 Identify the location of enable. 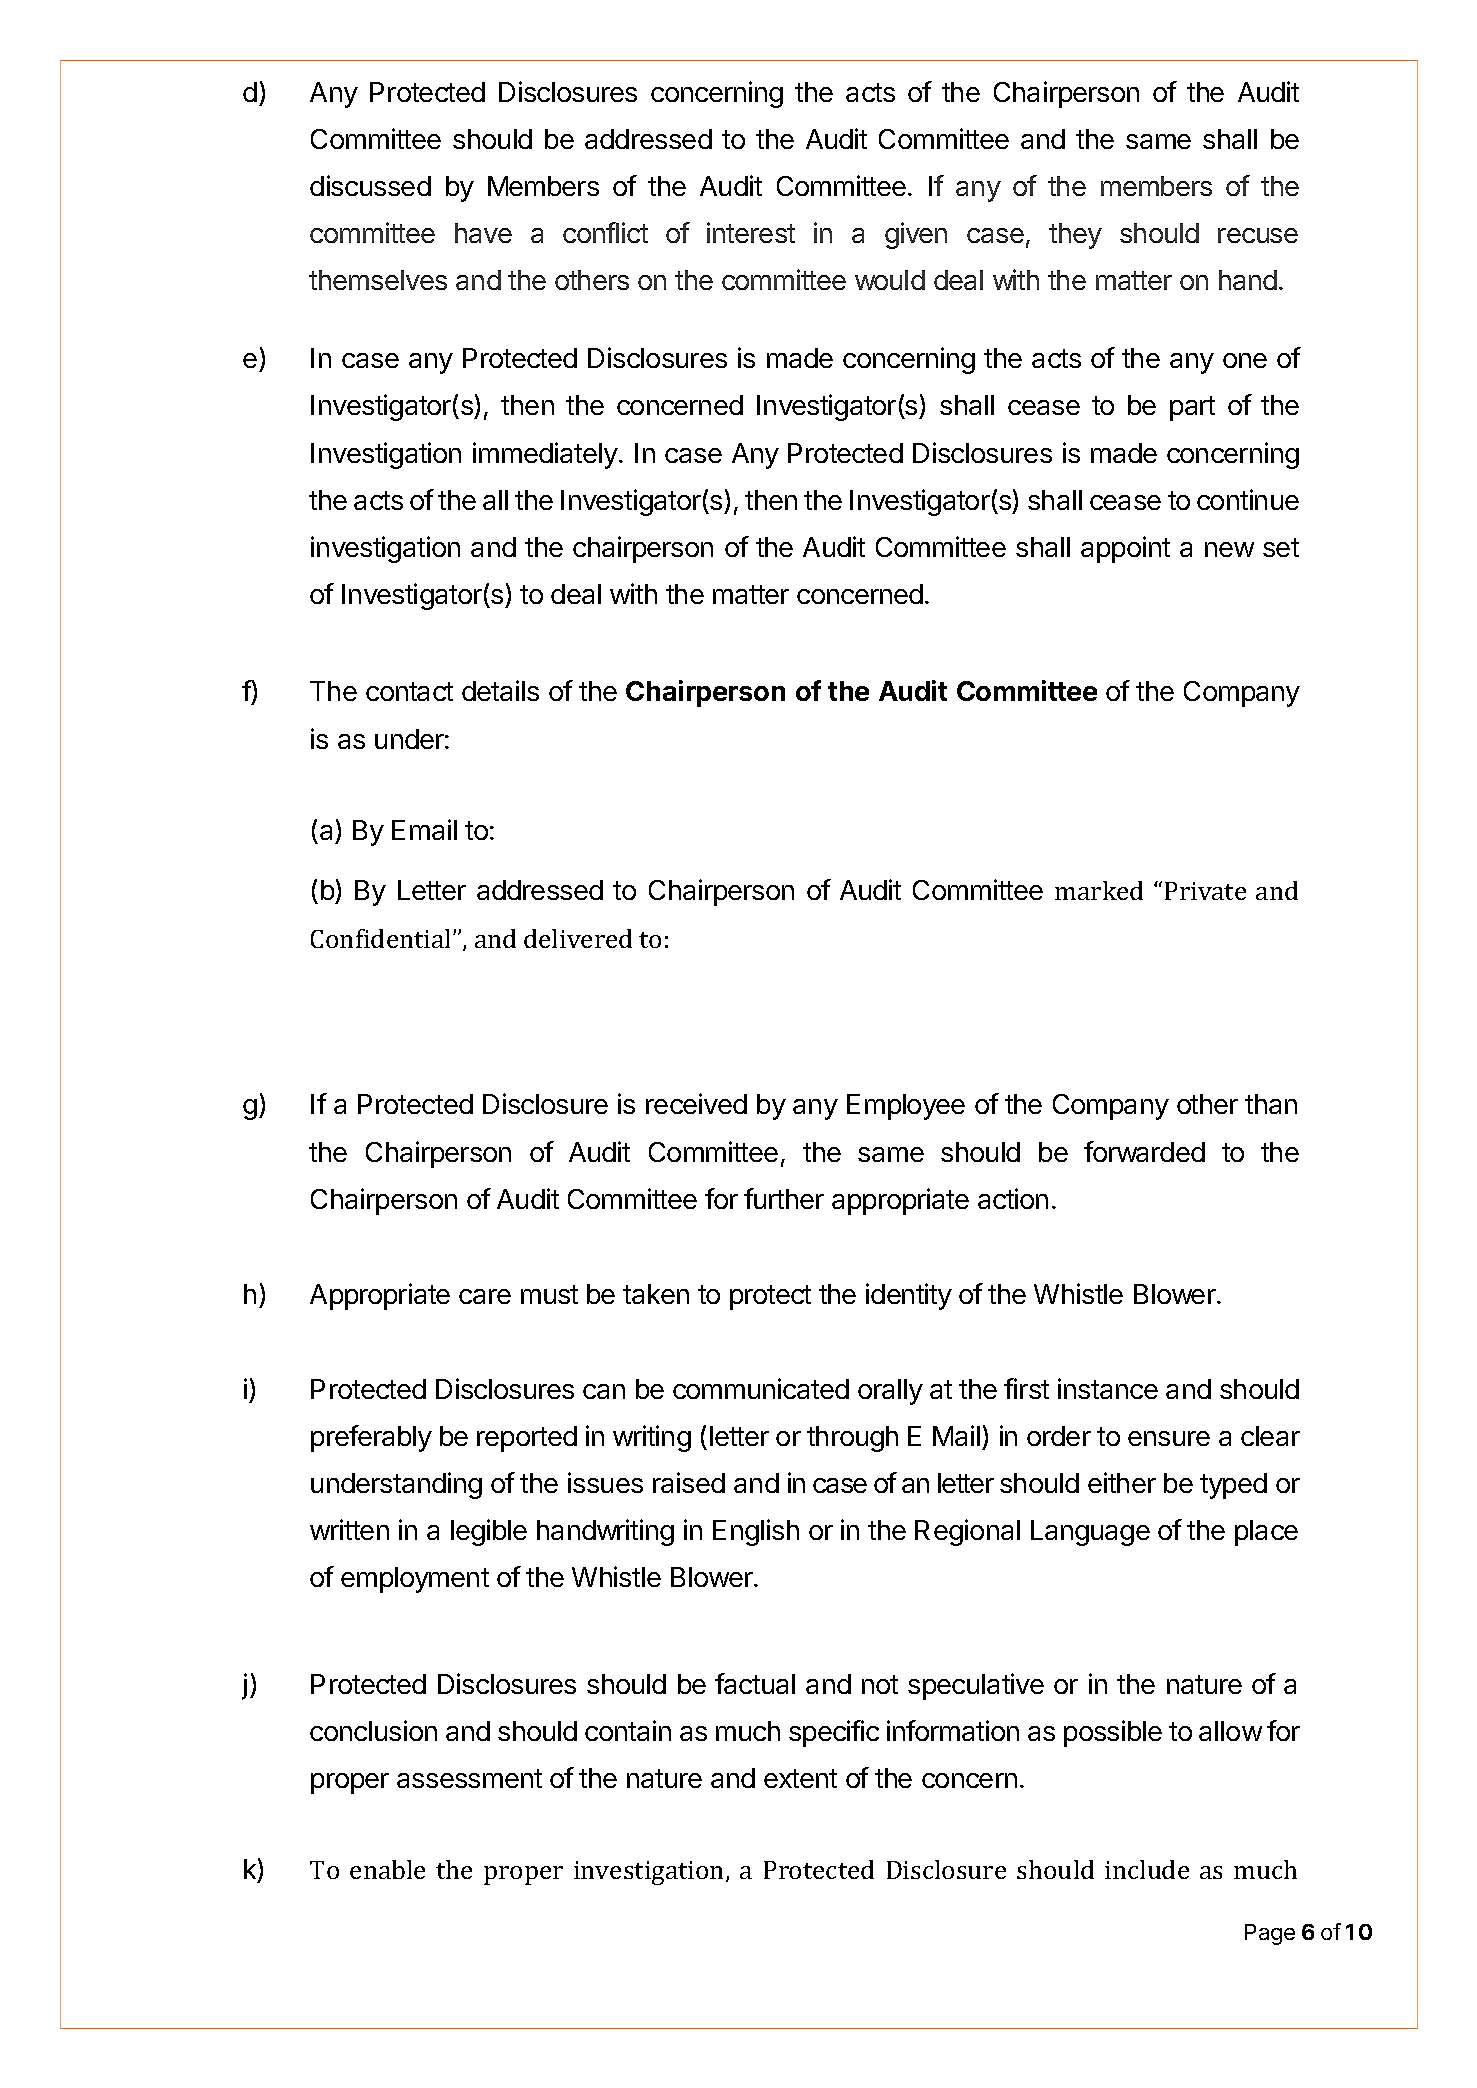
(387, 1869).
